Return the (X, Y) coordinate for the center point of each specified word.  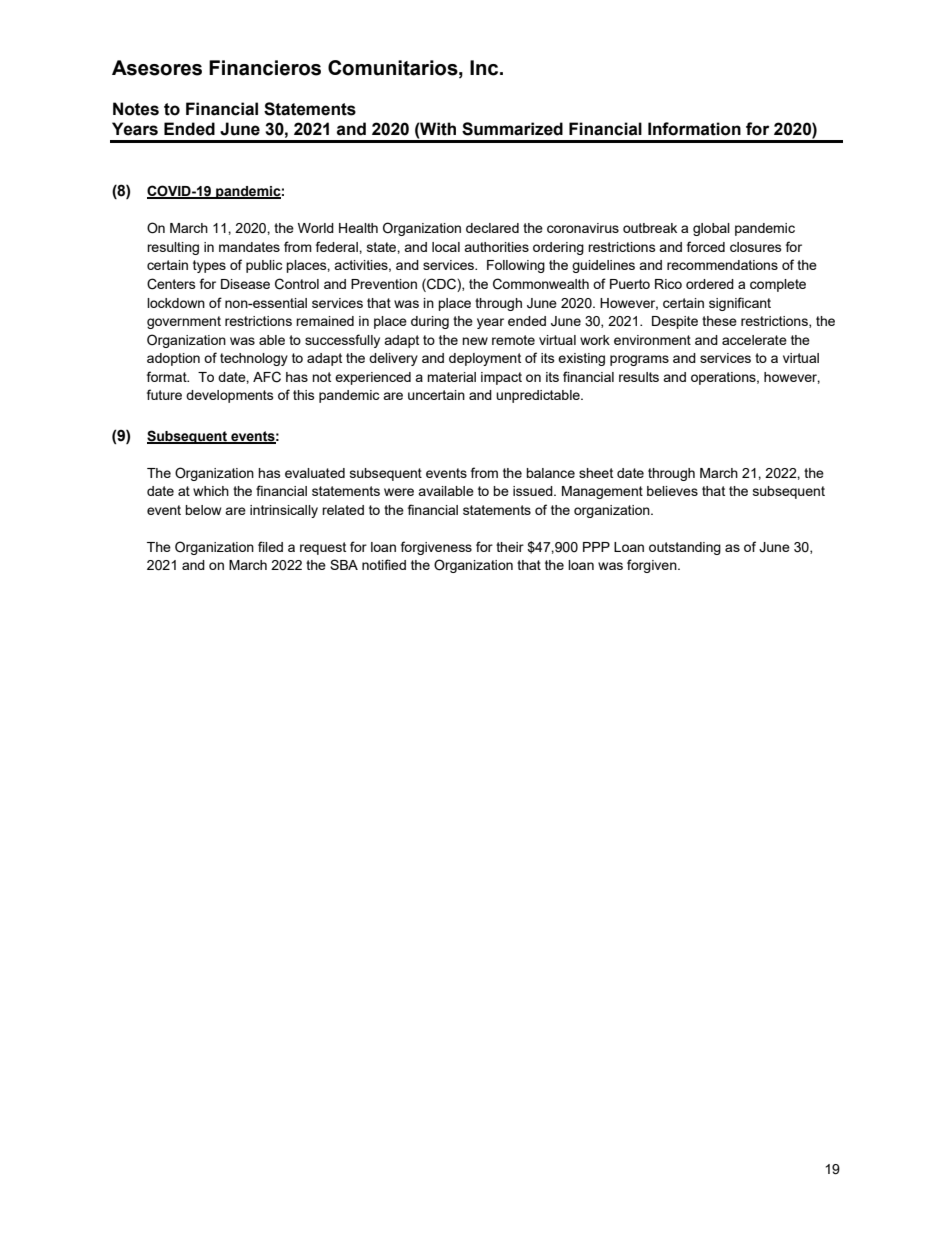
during (430, 322)
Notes (136, 109)
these (719, 321)
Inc (485, 68)
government (184, 322)
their (510, 547)
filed (270, 546)
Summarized (512, 129)
